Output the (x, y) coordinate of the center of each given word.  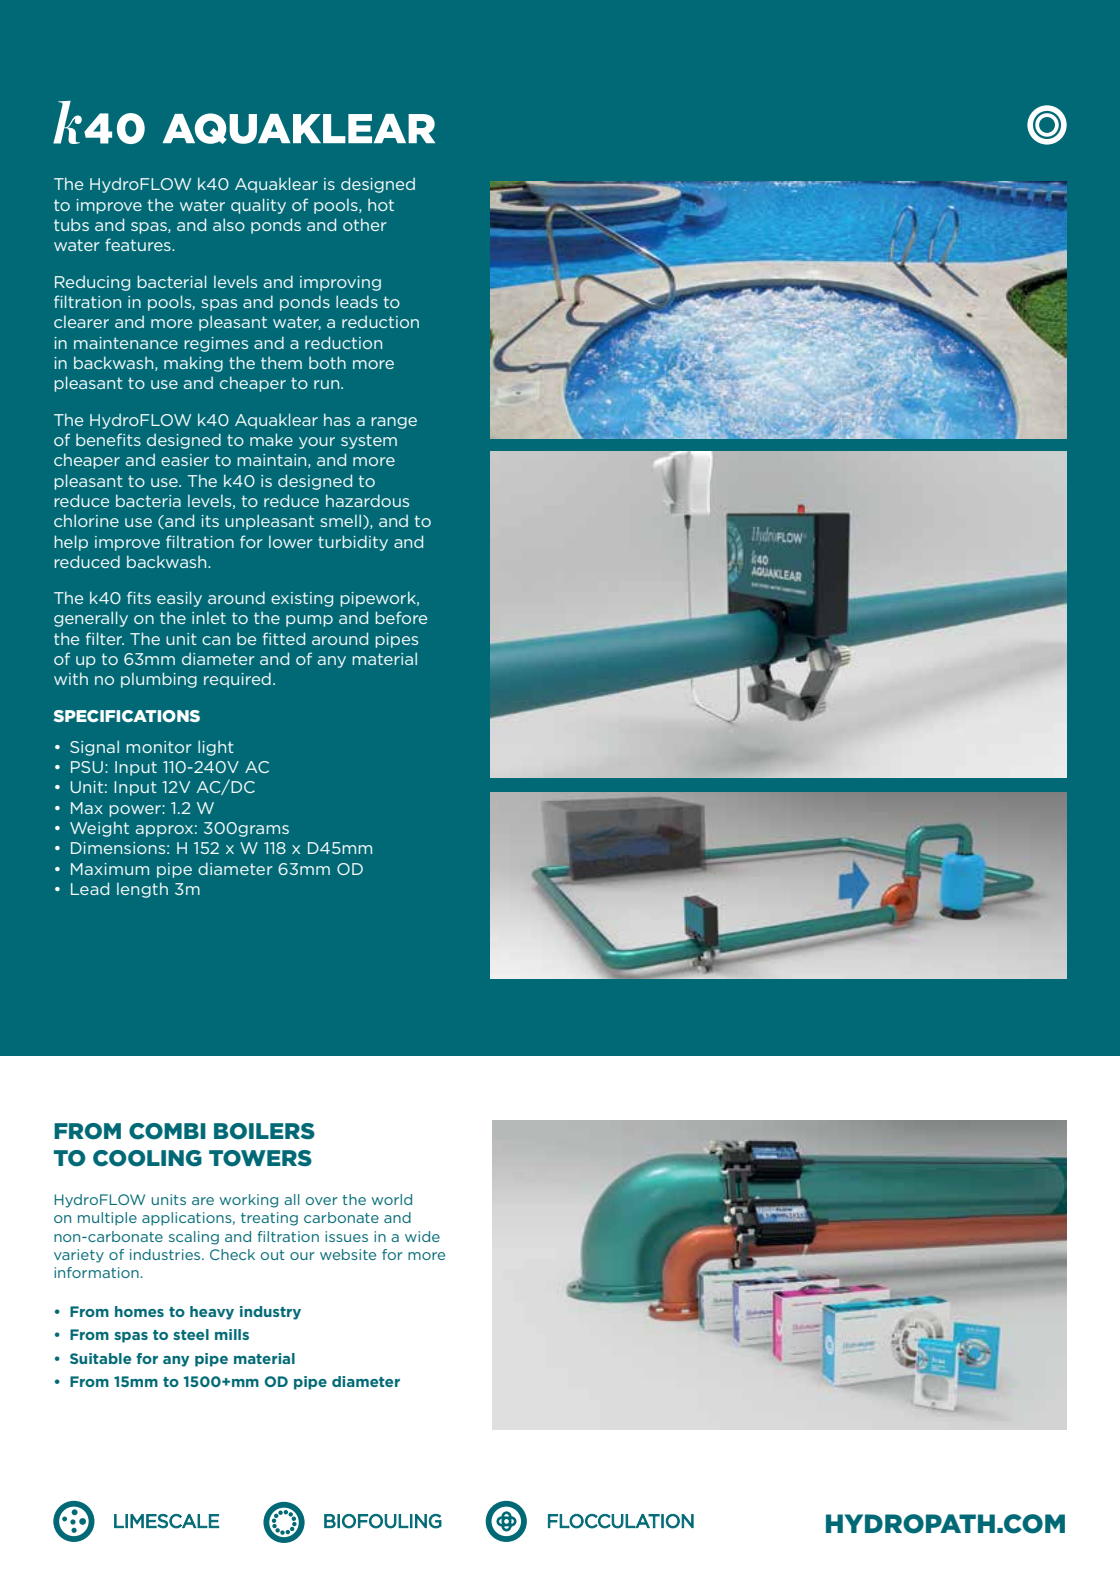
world (392, 1199)
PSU (87, 767)
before (401, 617)
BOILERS (264, 1131)
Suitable (100, 1358)
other (365, 224)
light (216, 748)
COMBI (167, 1131)
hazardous (367, 500)
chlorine (86, 520)
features (139, 244)
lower (291, 541)
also (229, 224)
